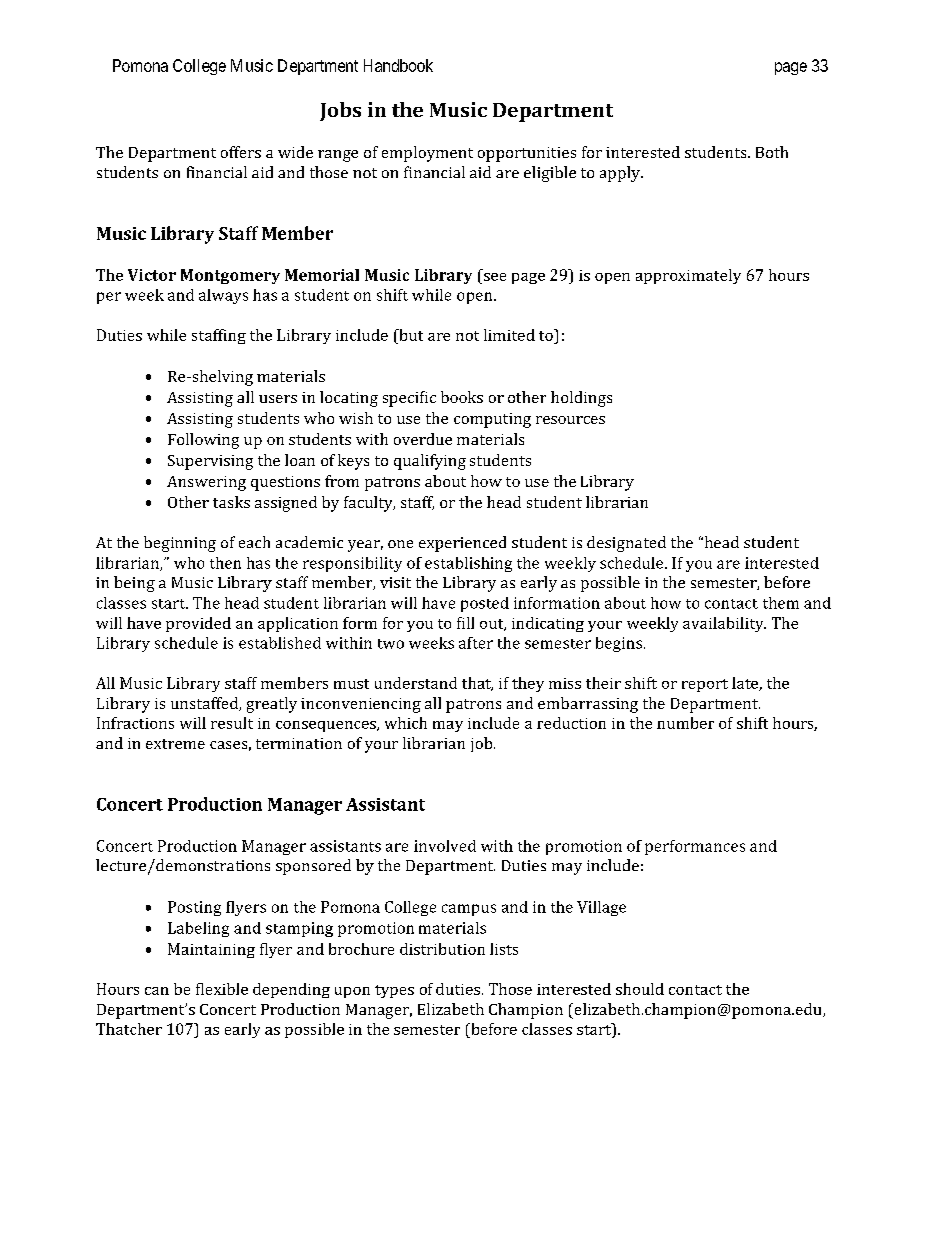 Image resolution: width=952 pixels, height=1233 pixels. I want to click on Maintaining, so click(211, 950).
